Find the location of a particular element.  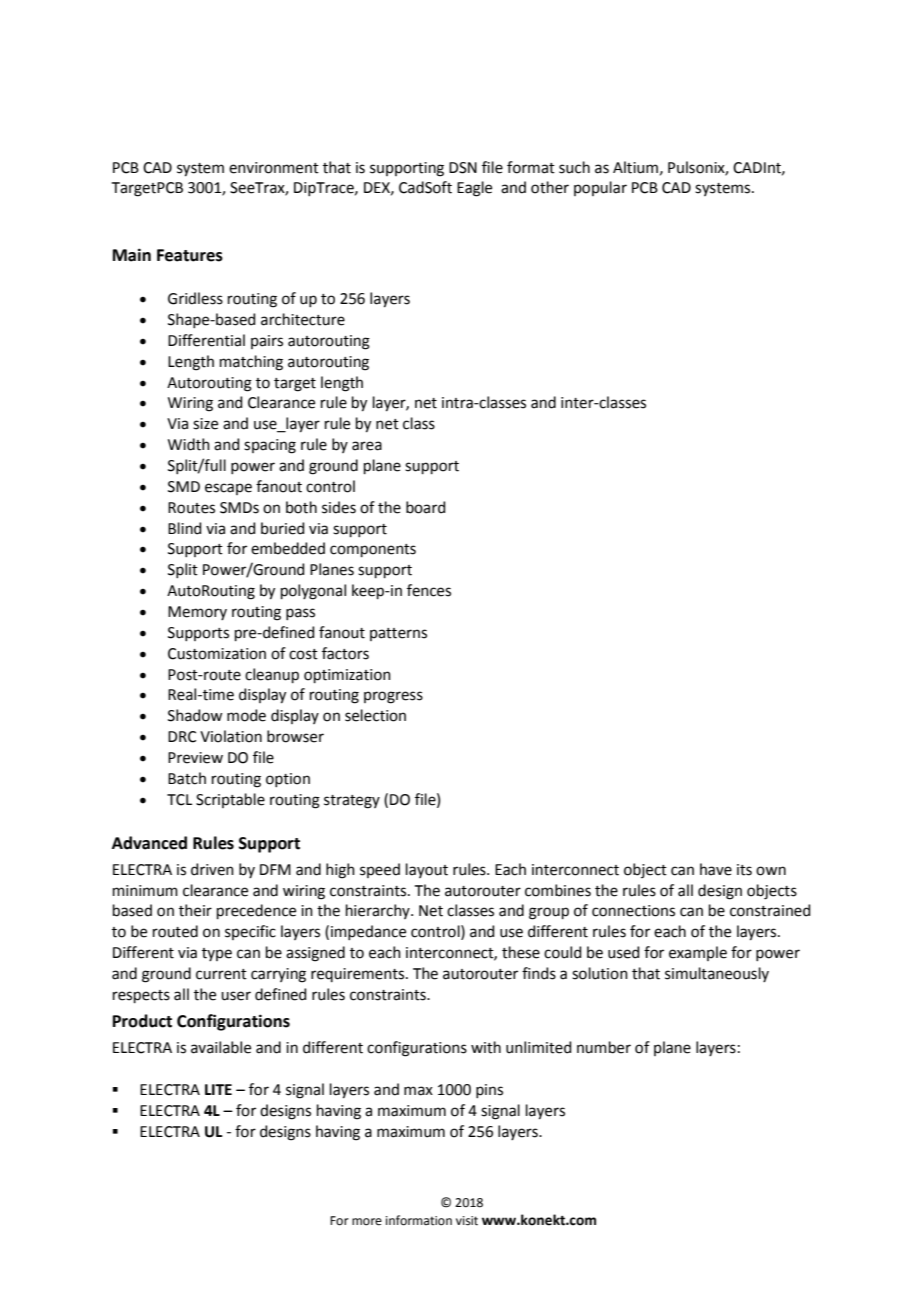

DSN is located at coordinates (463, 168).
